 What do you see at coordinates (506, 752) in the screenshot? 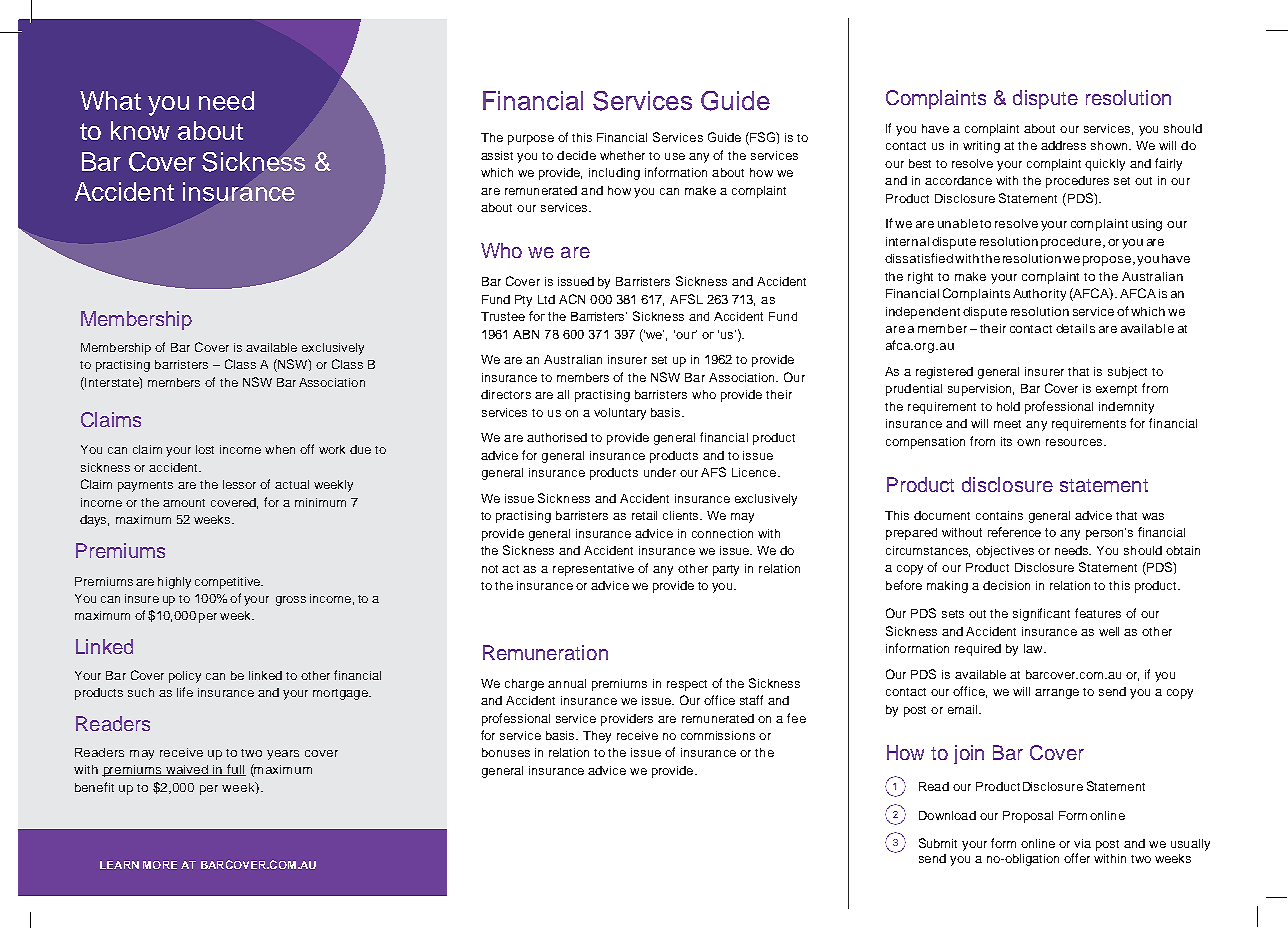
I see `bonuses` at bounding box center [506, 752].
